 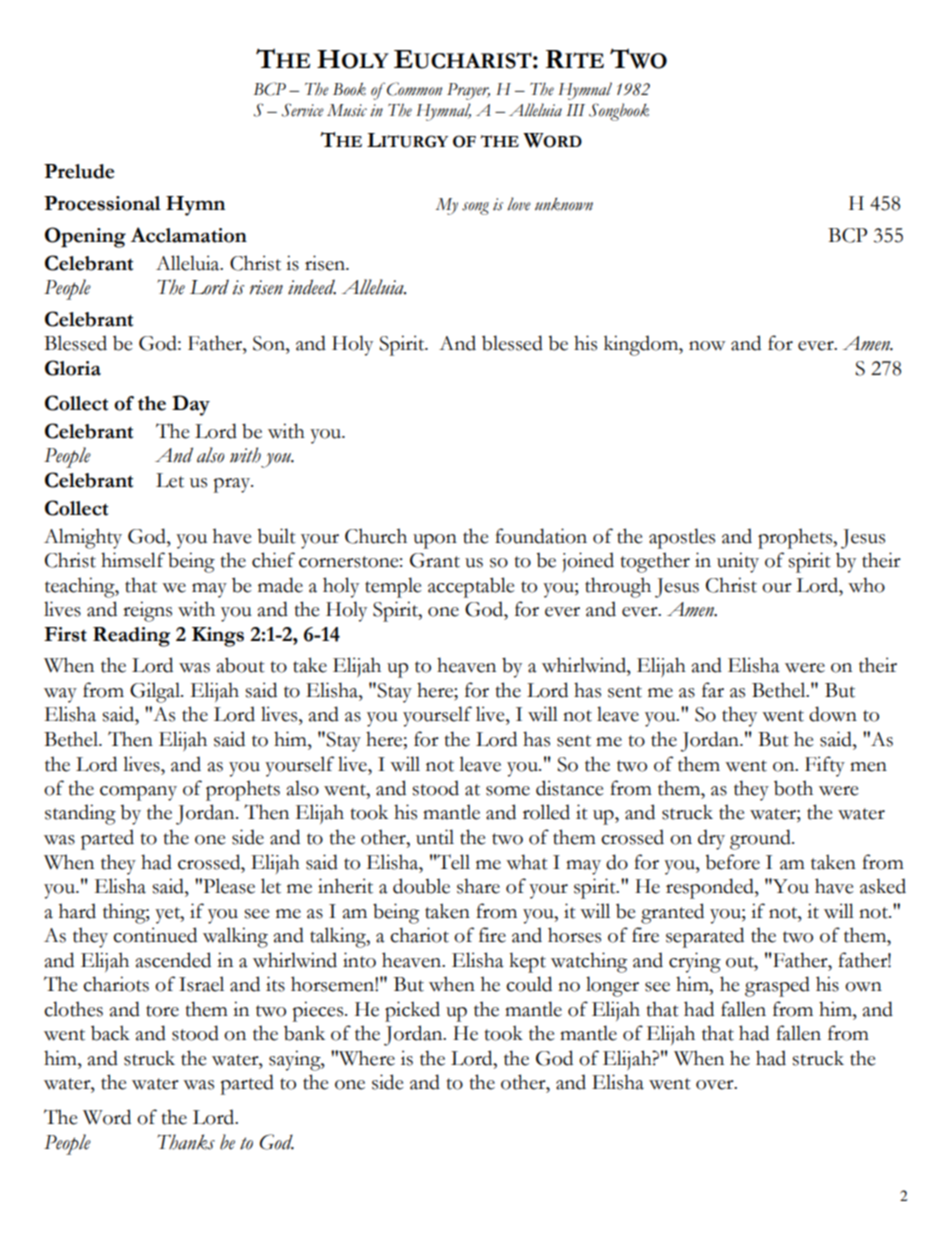 What do you see at coordinates (412, 1011) in the image?
I see `picked` at bounding box center [412, 1011].
